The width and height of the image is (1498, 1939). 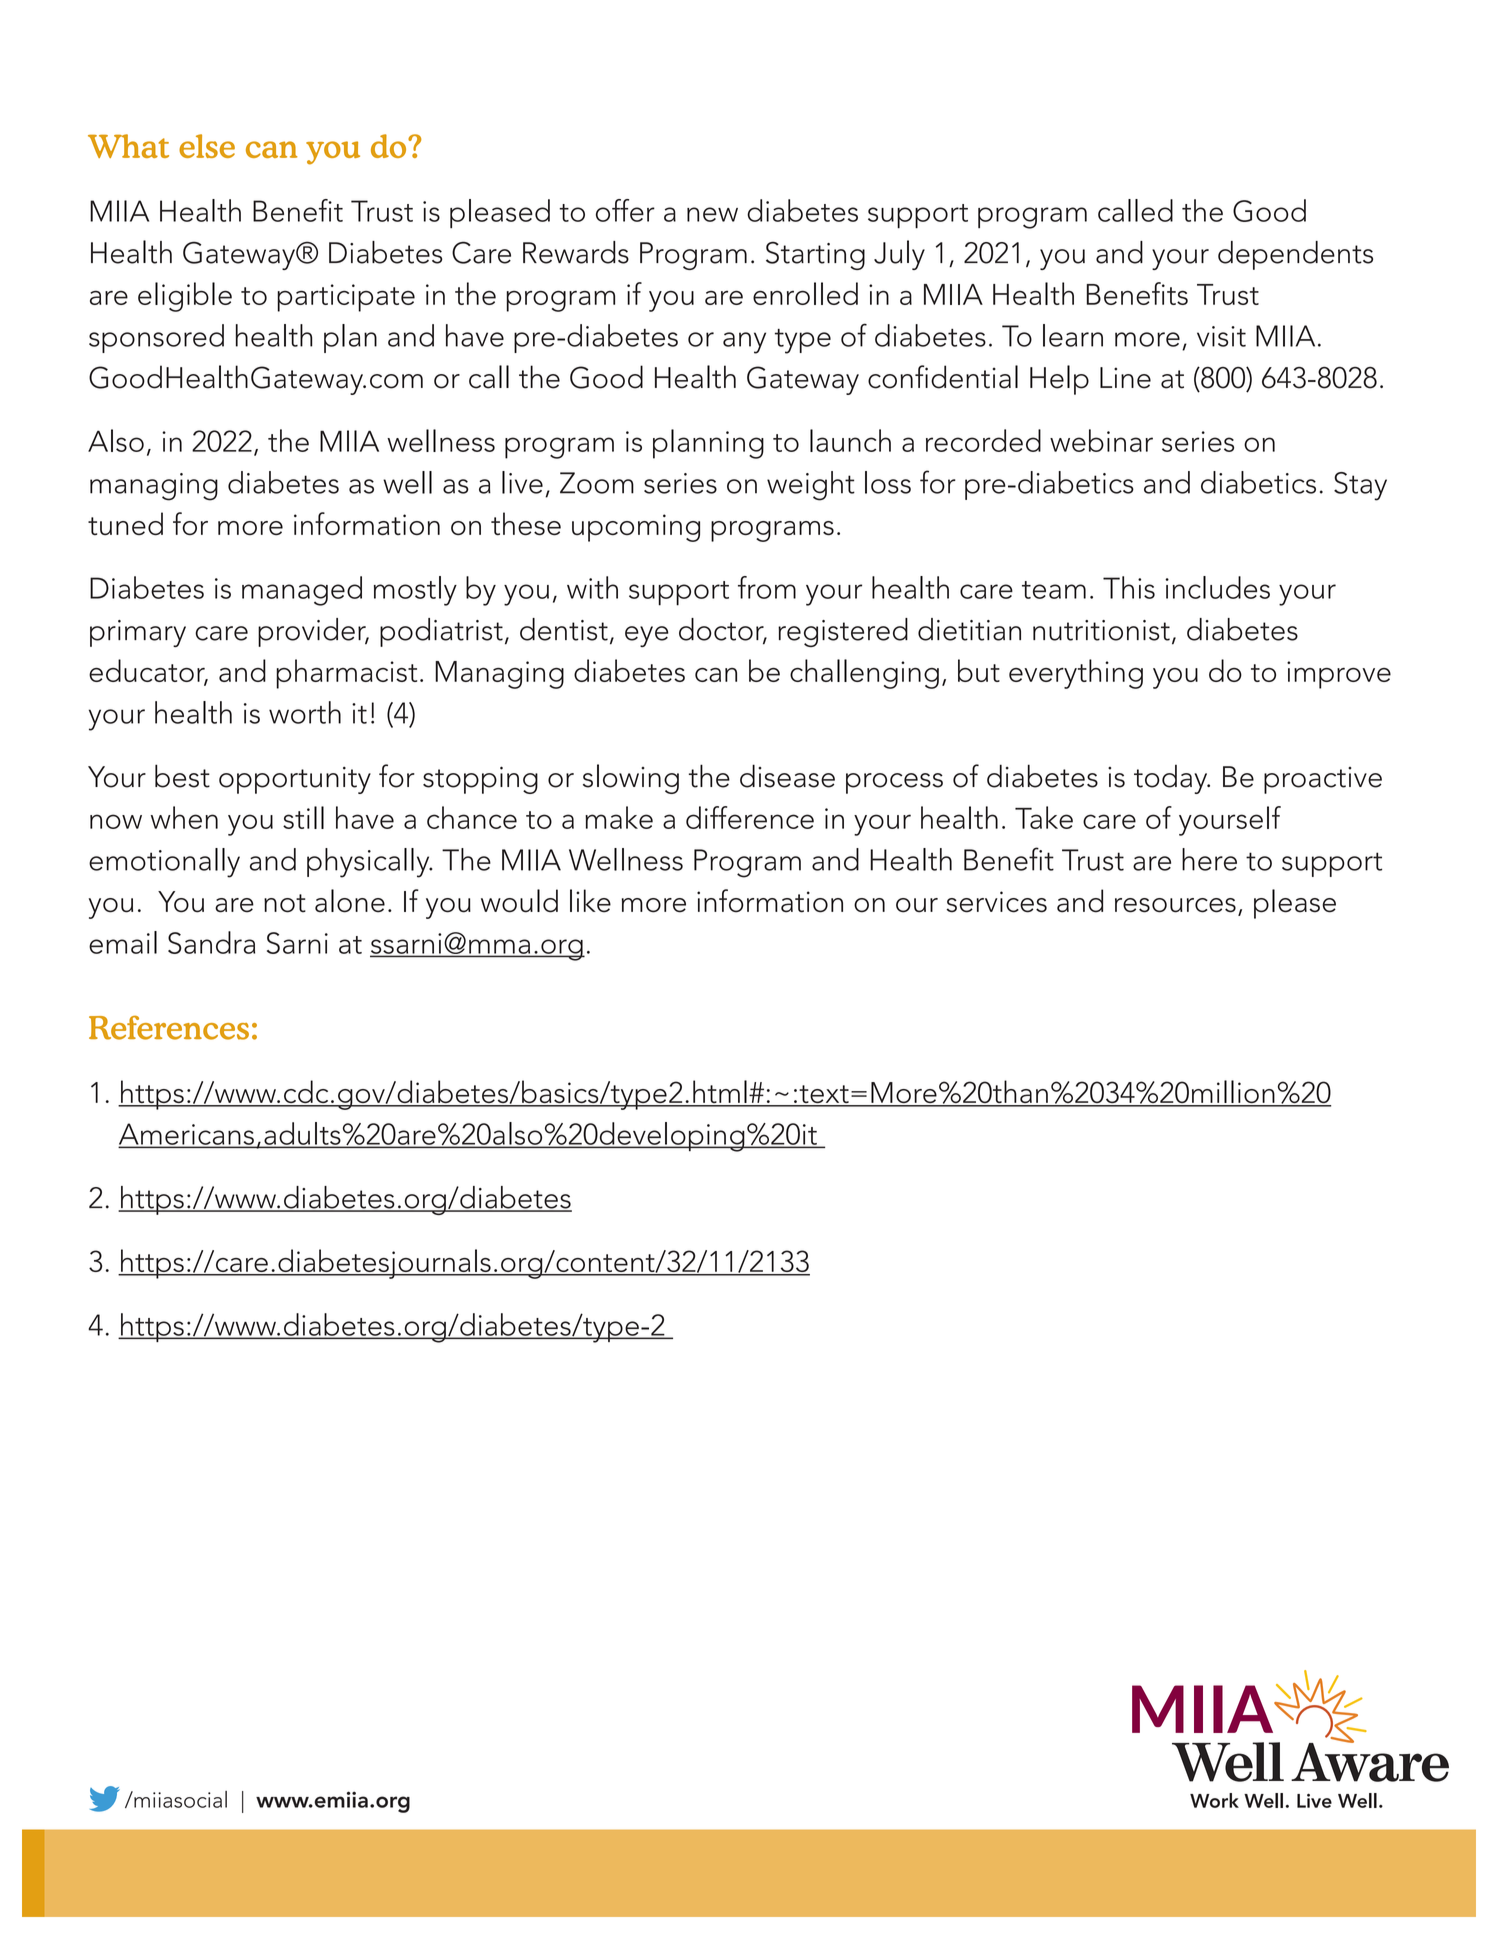 I want to click on from, so click(x=767, y=587).
